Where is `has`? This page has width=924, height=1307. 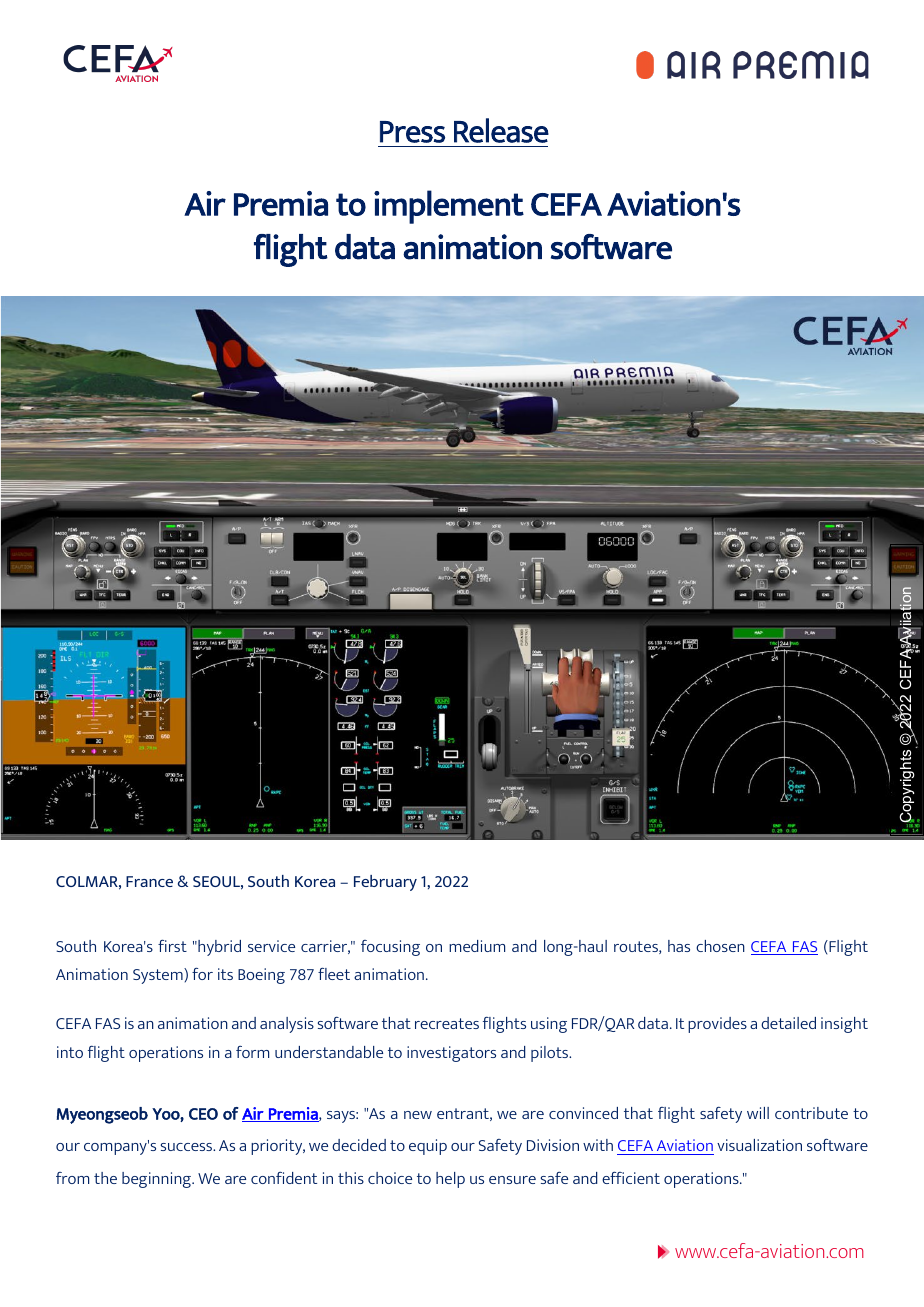
has is located at coordinates (679, 946).
